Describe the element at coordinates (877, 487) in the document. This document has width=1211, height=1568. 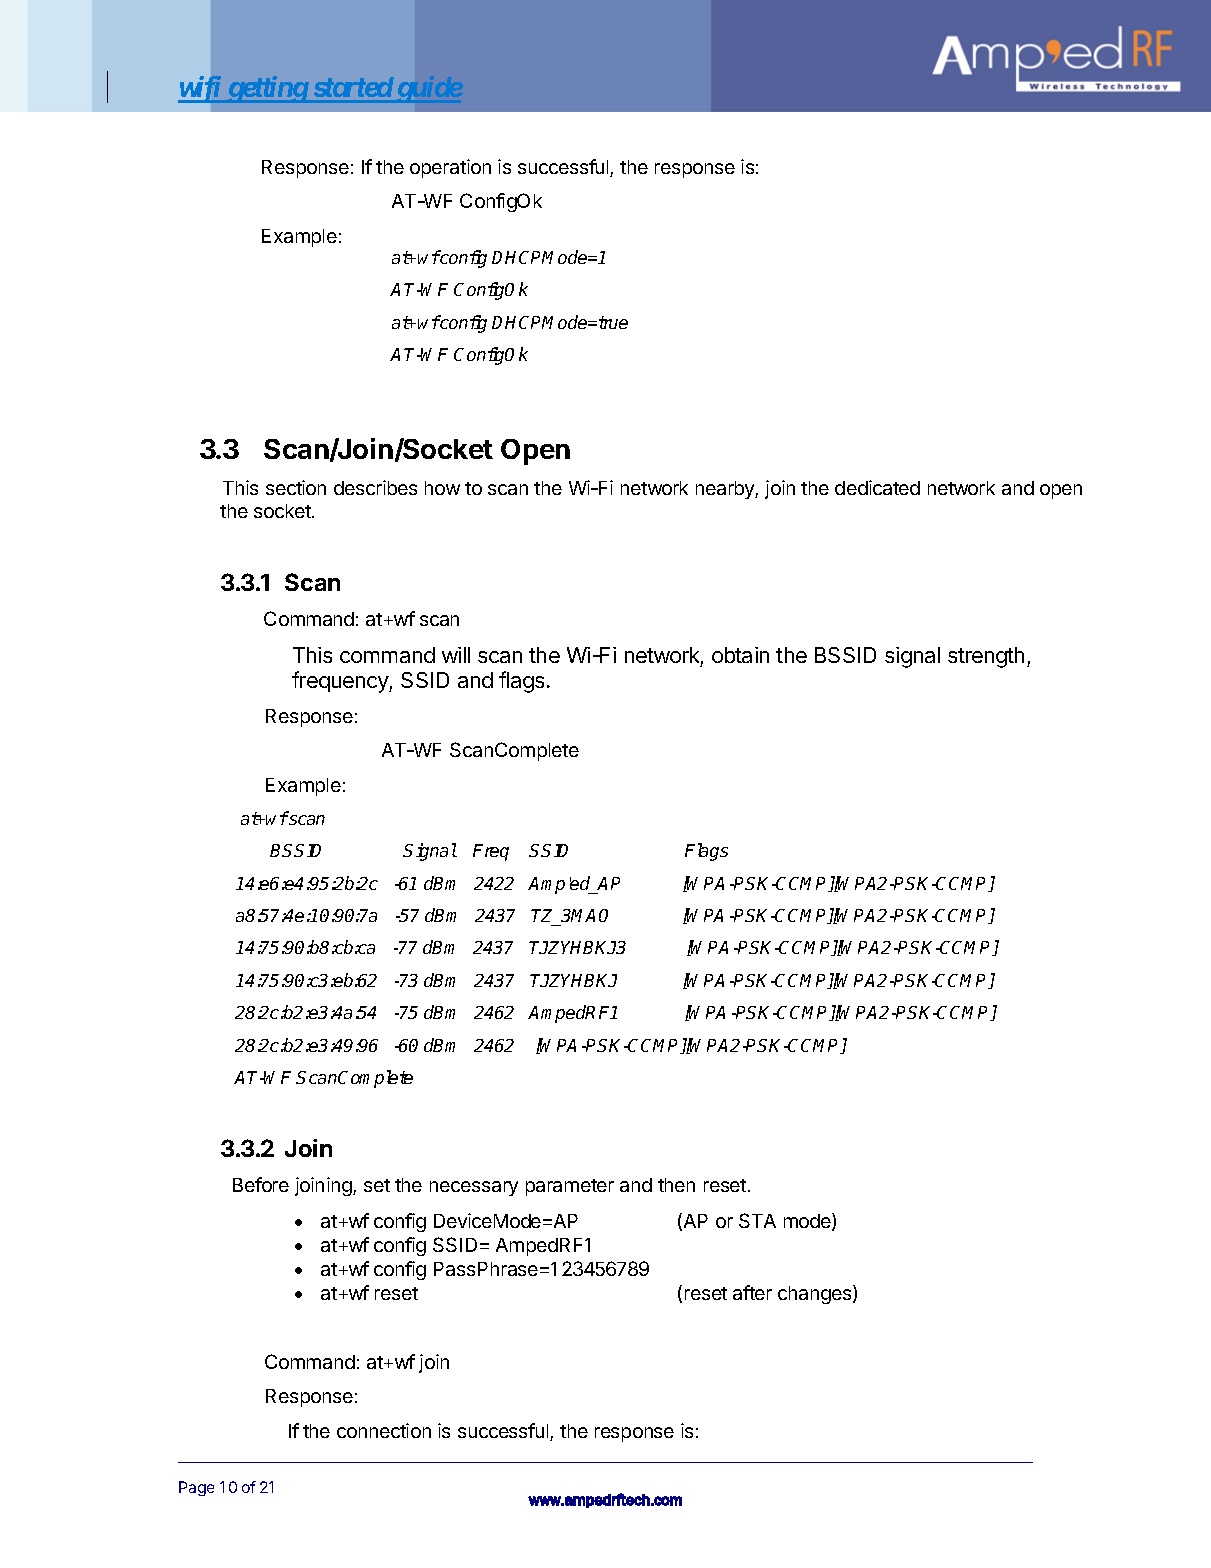
I see `dedicated` at that location.
